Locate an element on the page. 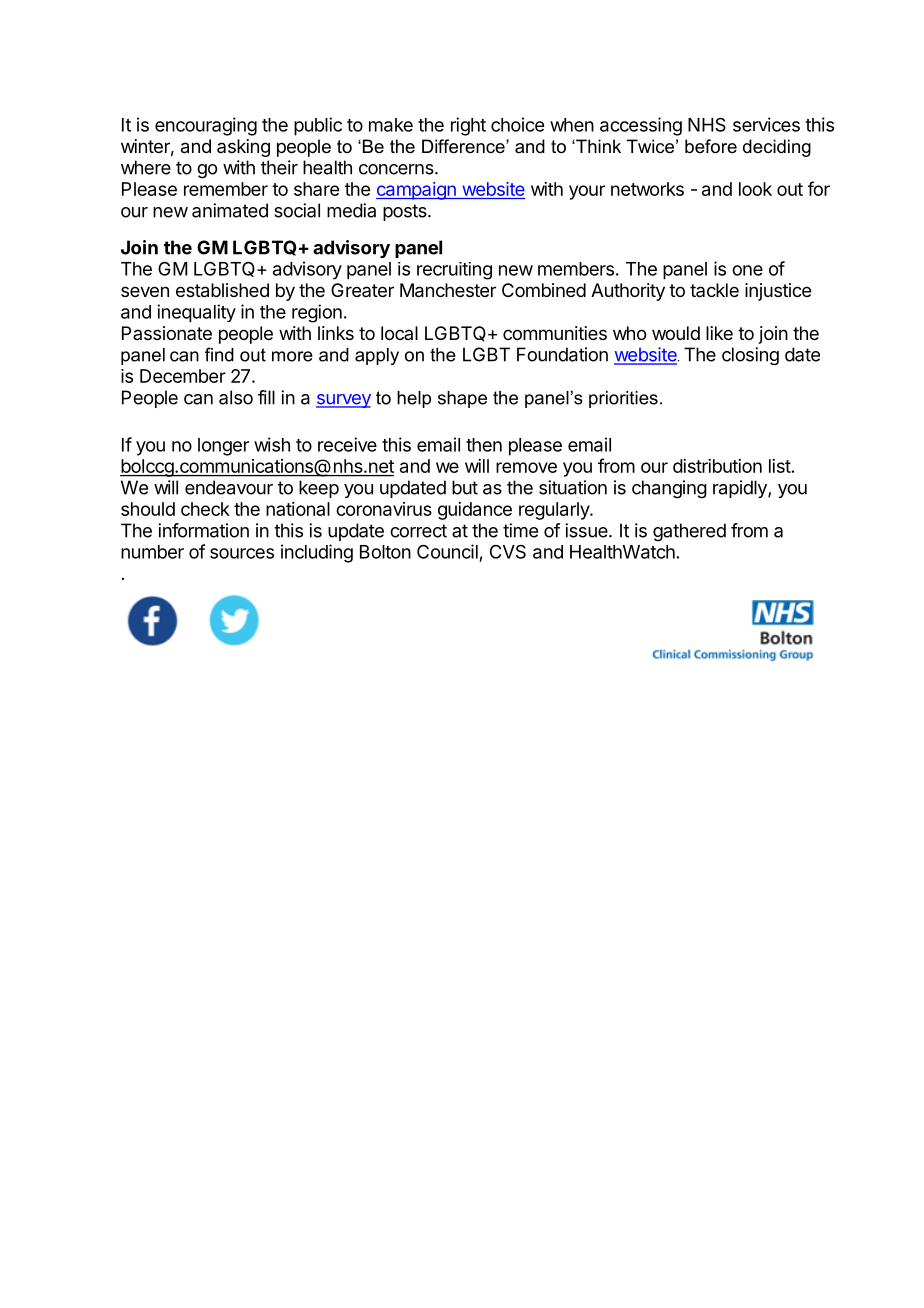 Image resolution: width=924 pixels, height=1308 pixels. established is located at coordinates (222, 290).
